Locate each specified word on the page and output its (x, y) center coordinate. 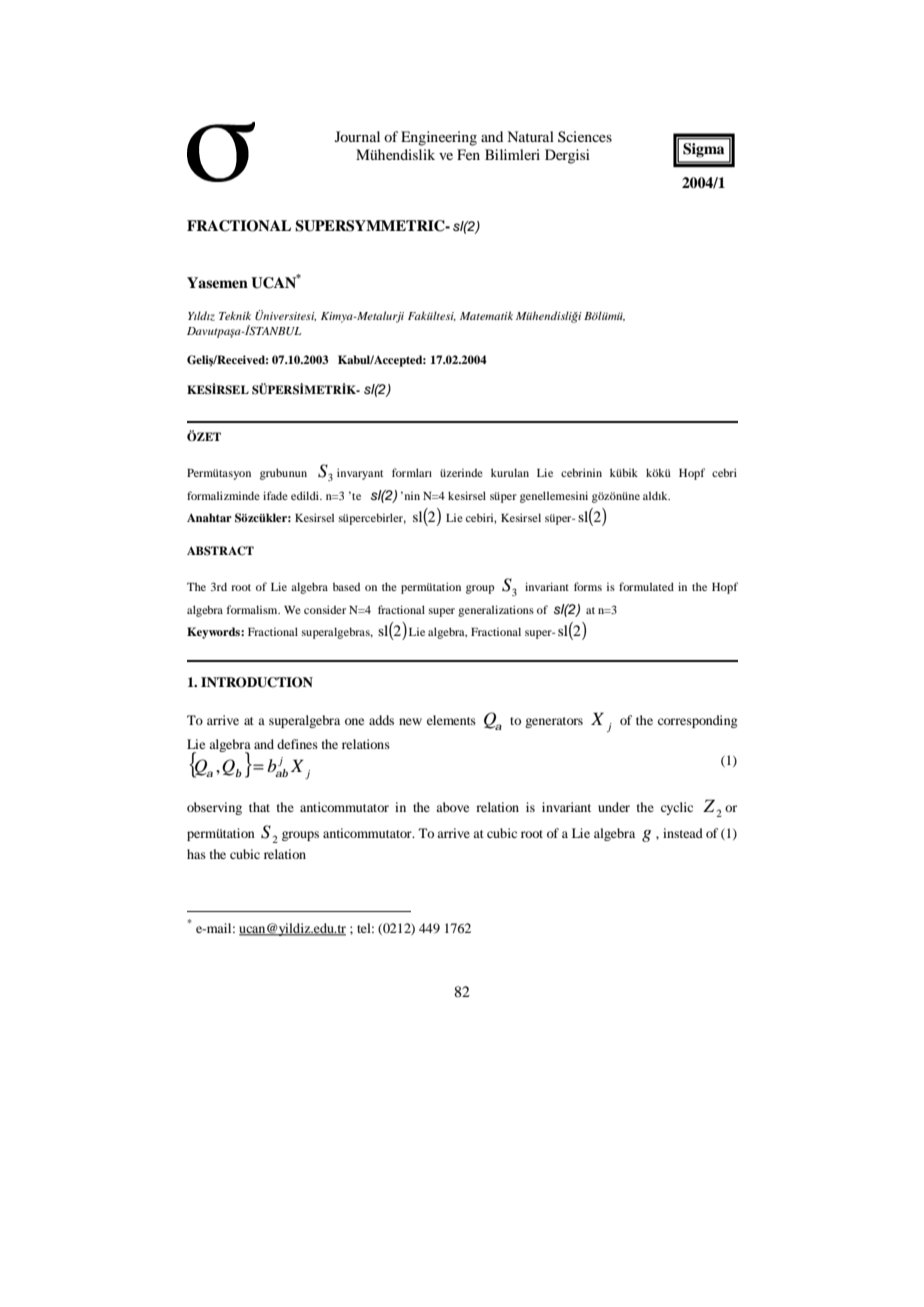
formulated (646, 586)
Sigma (703, 150)
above (452, 807)
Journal (357, 136)
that (259, 807)
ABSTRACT (220, 551)
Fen (468, 154)
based (346, 586)
